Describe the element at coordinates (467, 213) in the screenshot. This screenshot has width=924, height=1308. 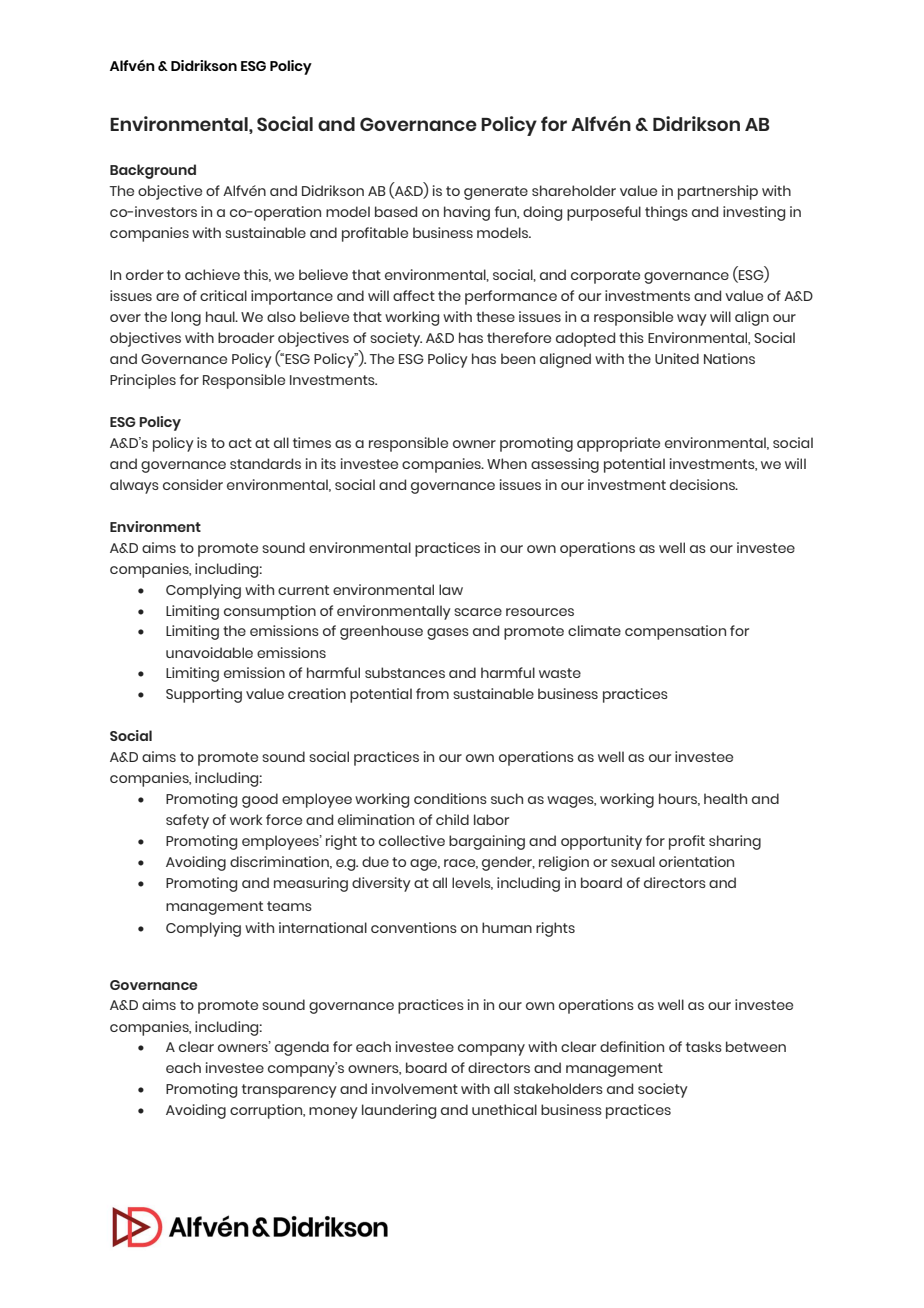
I see `having` at that location.
